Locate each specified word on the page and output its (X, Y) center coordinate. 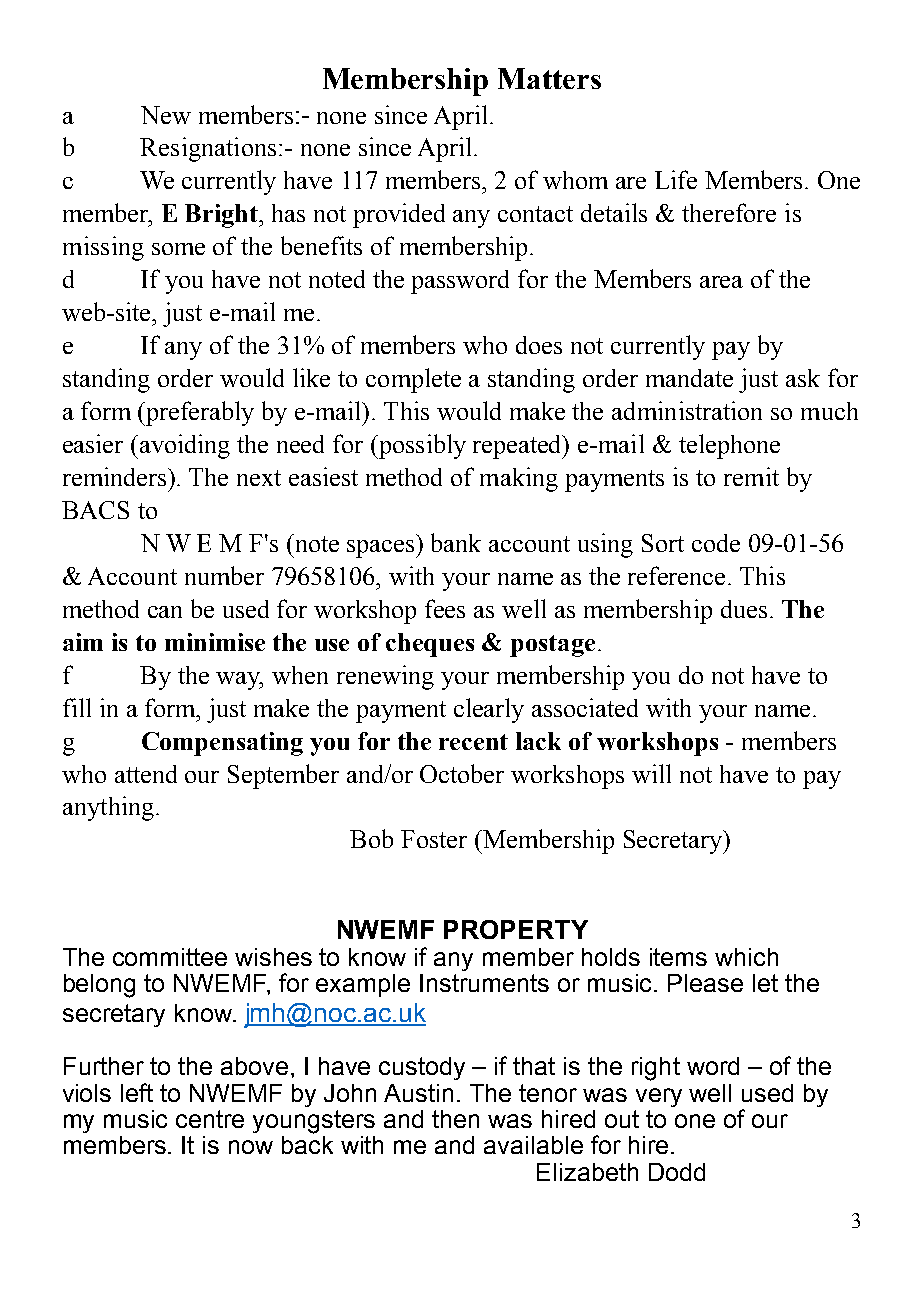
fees (445, 608)
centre (210, 1119)
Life (676, 179)
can (165, 612)
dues (744, 609)
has (288, 213)
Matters (549, 78)
